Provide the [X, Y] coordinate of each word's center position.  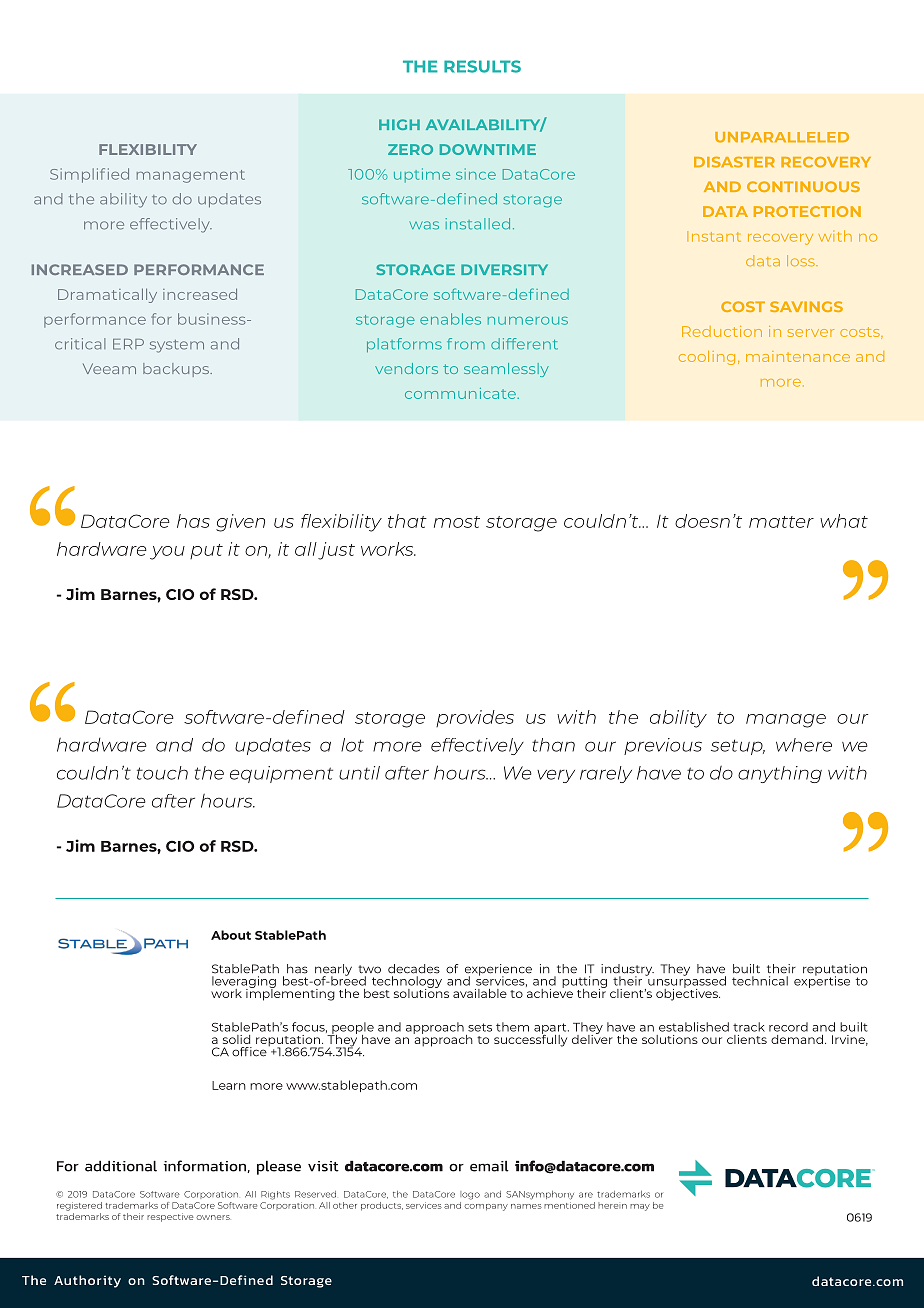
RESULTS [482, 66]
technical [760, 981]
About [231, 935]
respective [170, 1217]
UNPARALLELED [782, 137]
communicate [460, 393]
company [486, 1207]
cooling [707, 358]
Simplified [89, 175]
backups [177, 370]
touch [162, 773]
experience [498, 971]
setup [738, 747]
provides [475, 718]
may [640, 1207]
